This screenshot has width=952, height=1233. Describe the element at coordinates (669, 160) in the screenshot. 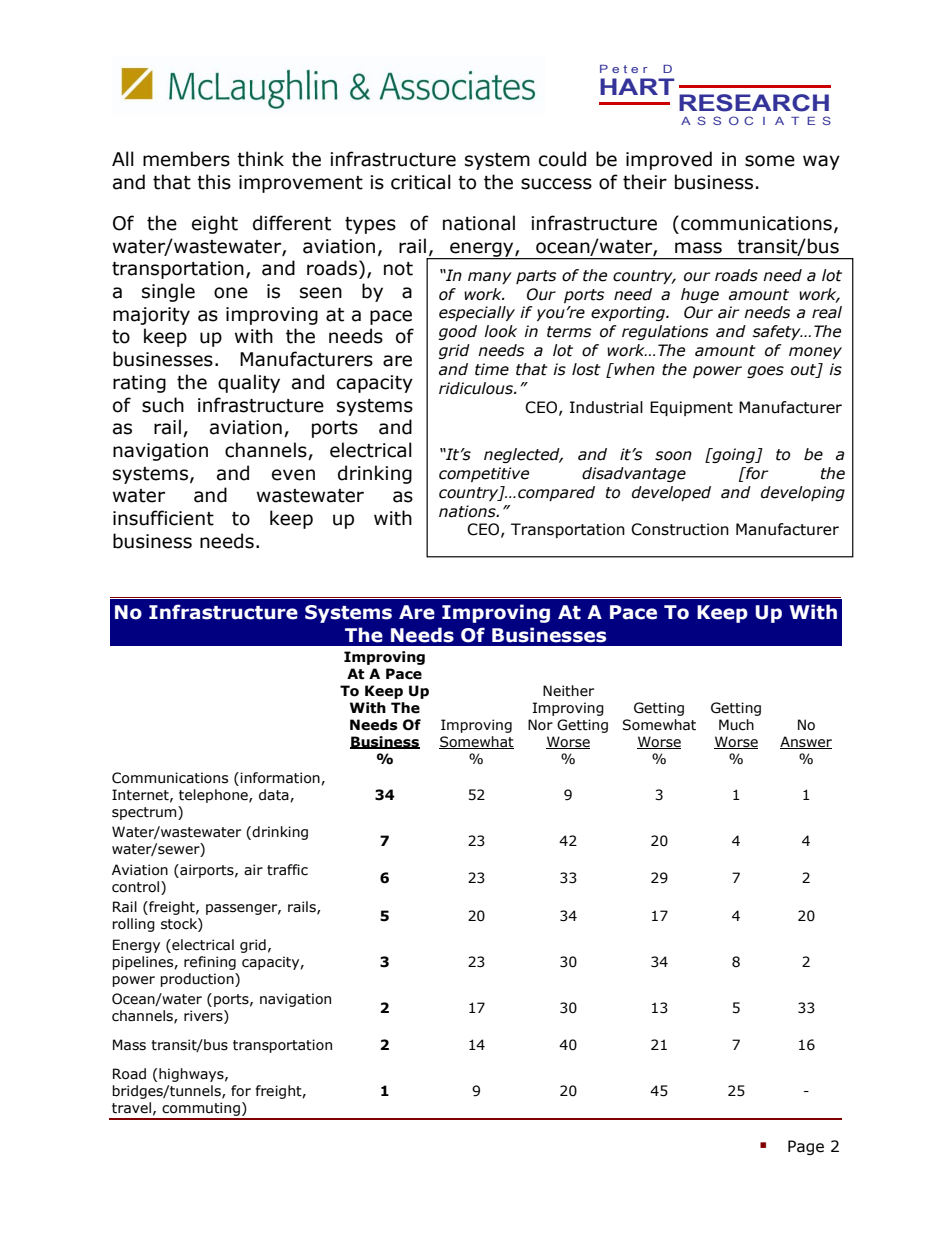

I see `improved` at that location.
